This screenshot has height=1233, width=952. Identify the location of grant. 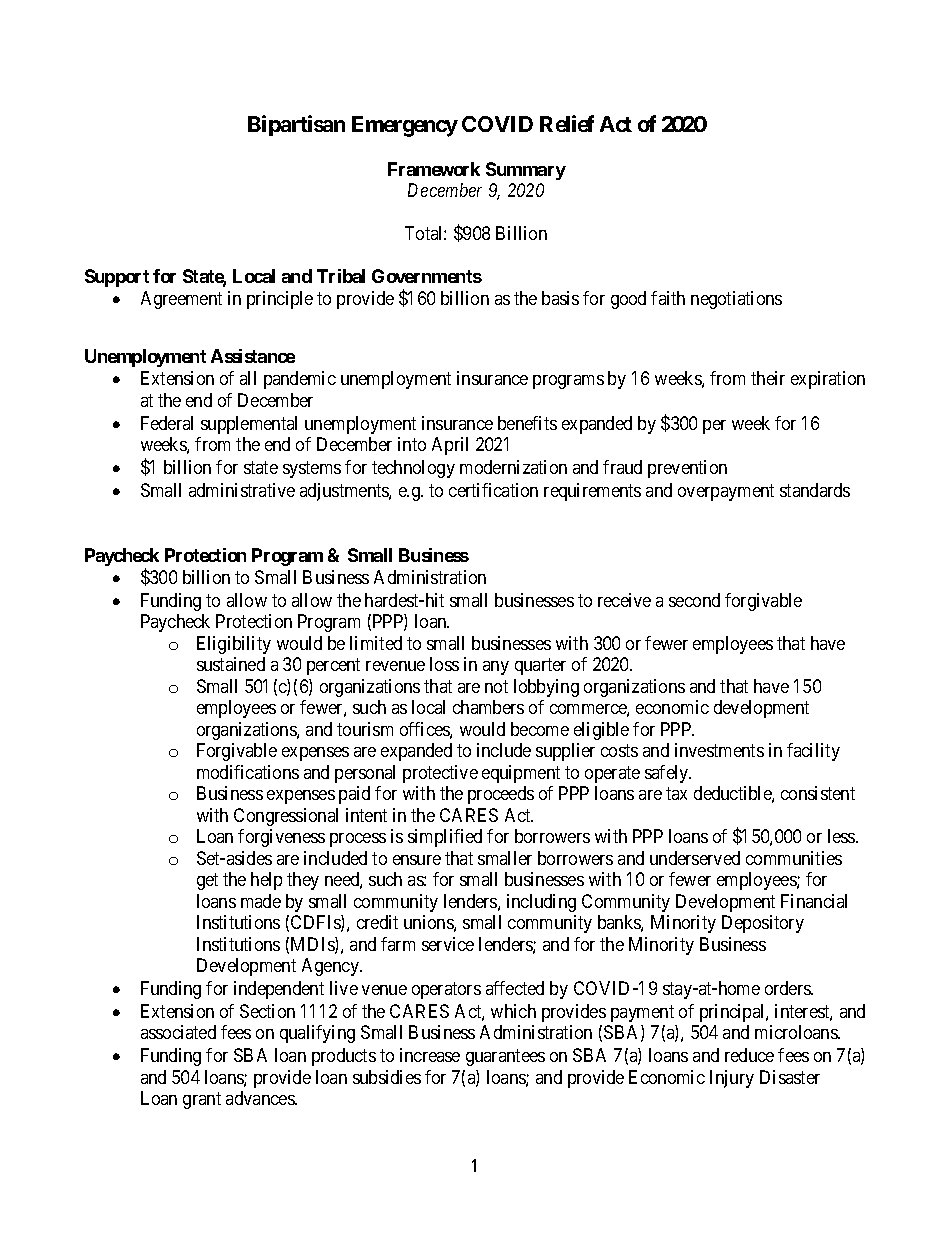
(202, 1100).
